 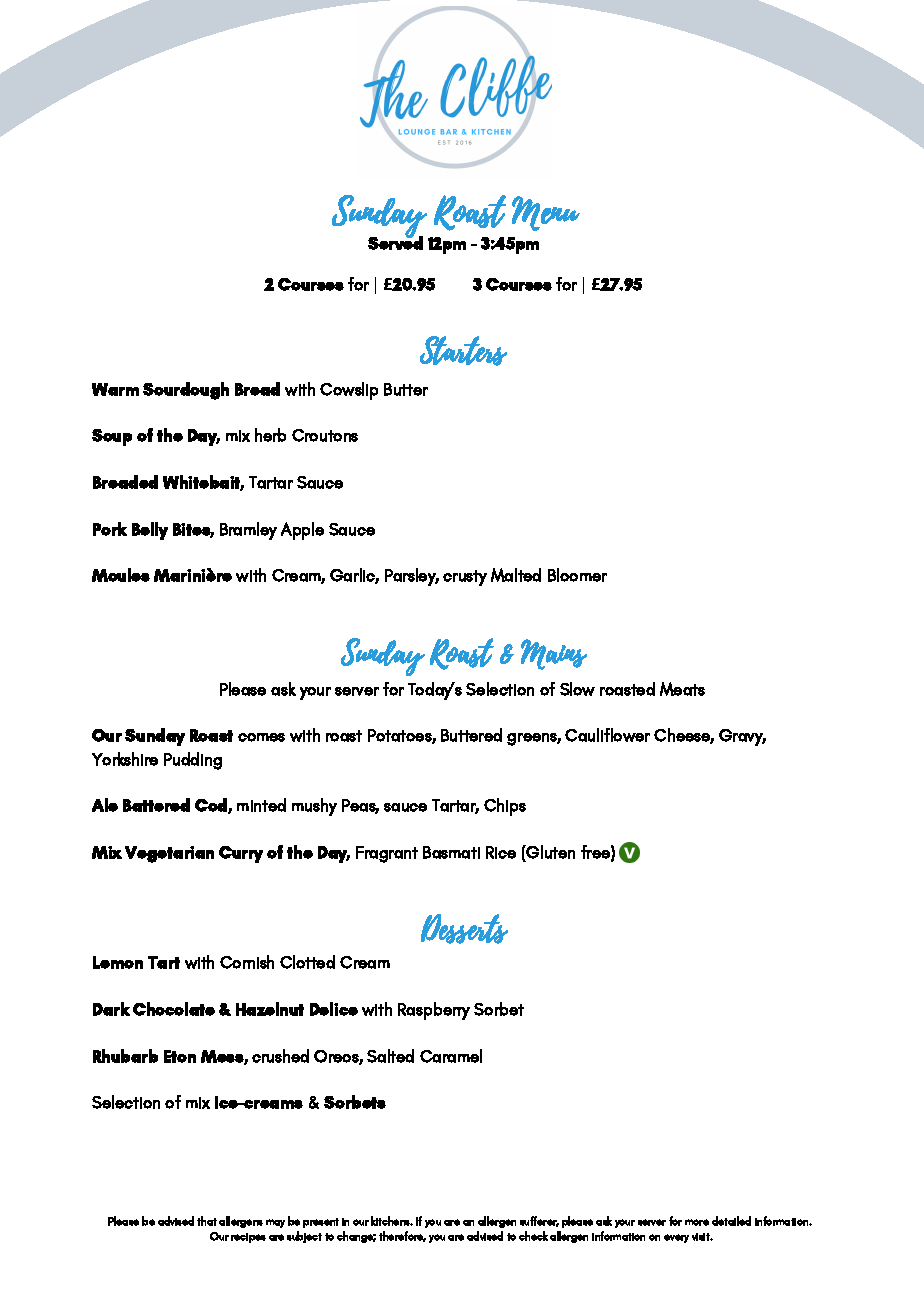 What do you see at coordinates (505, 807) in the screenshot?
I see `Chips` at bounding box center [505, 807].
